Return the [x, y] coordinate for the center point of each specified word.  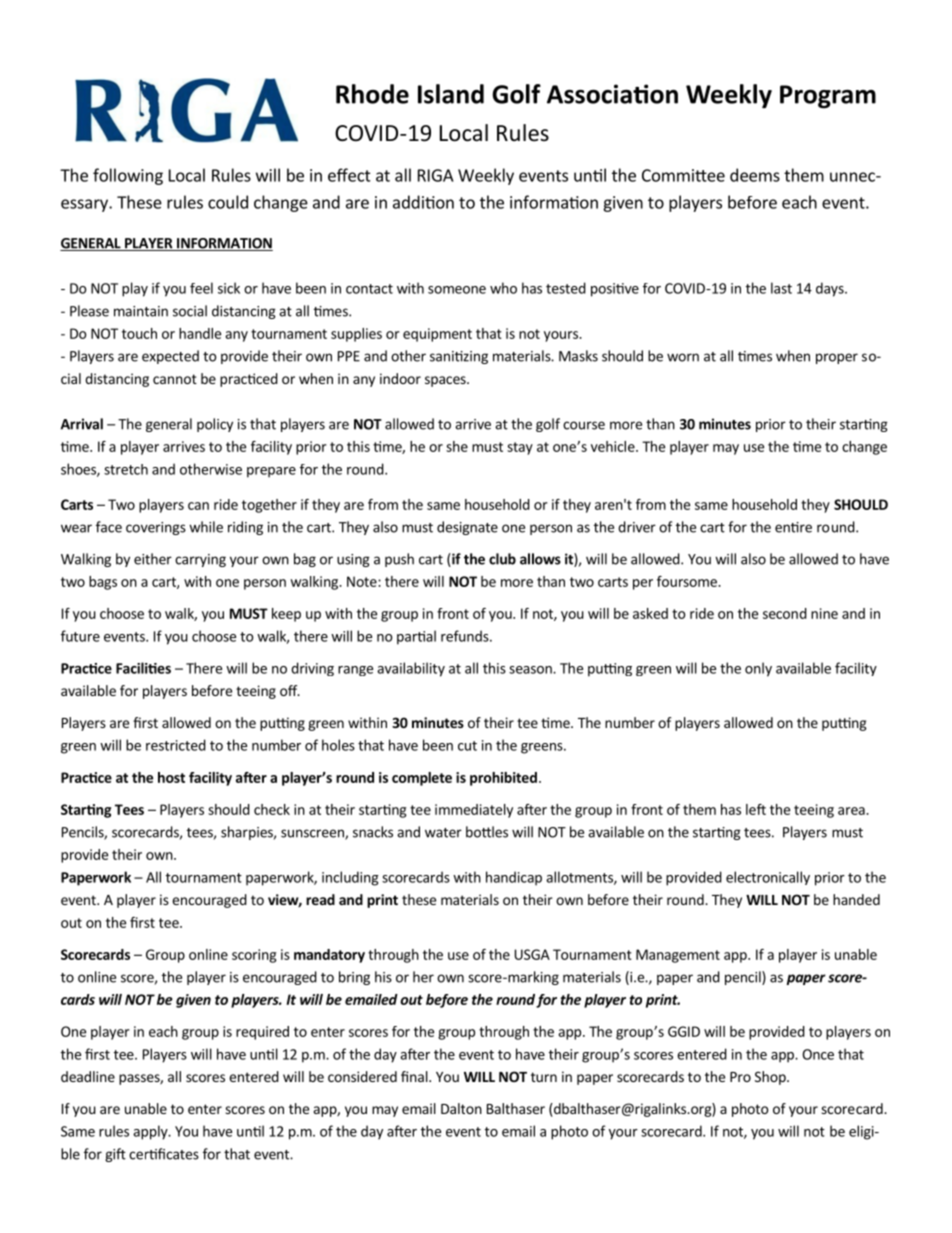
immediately [474, 811]
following [128, 176]
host [171, 777]
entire [793, 527]
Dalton [461, 1108]
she [457, 446]
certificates [164, 1154]
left [756, 809]
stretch [126, 469]
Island [451, 94]
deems [755, 175]
